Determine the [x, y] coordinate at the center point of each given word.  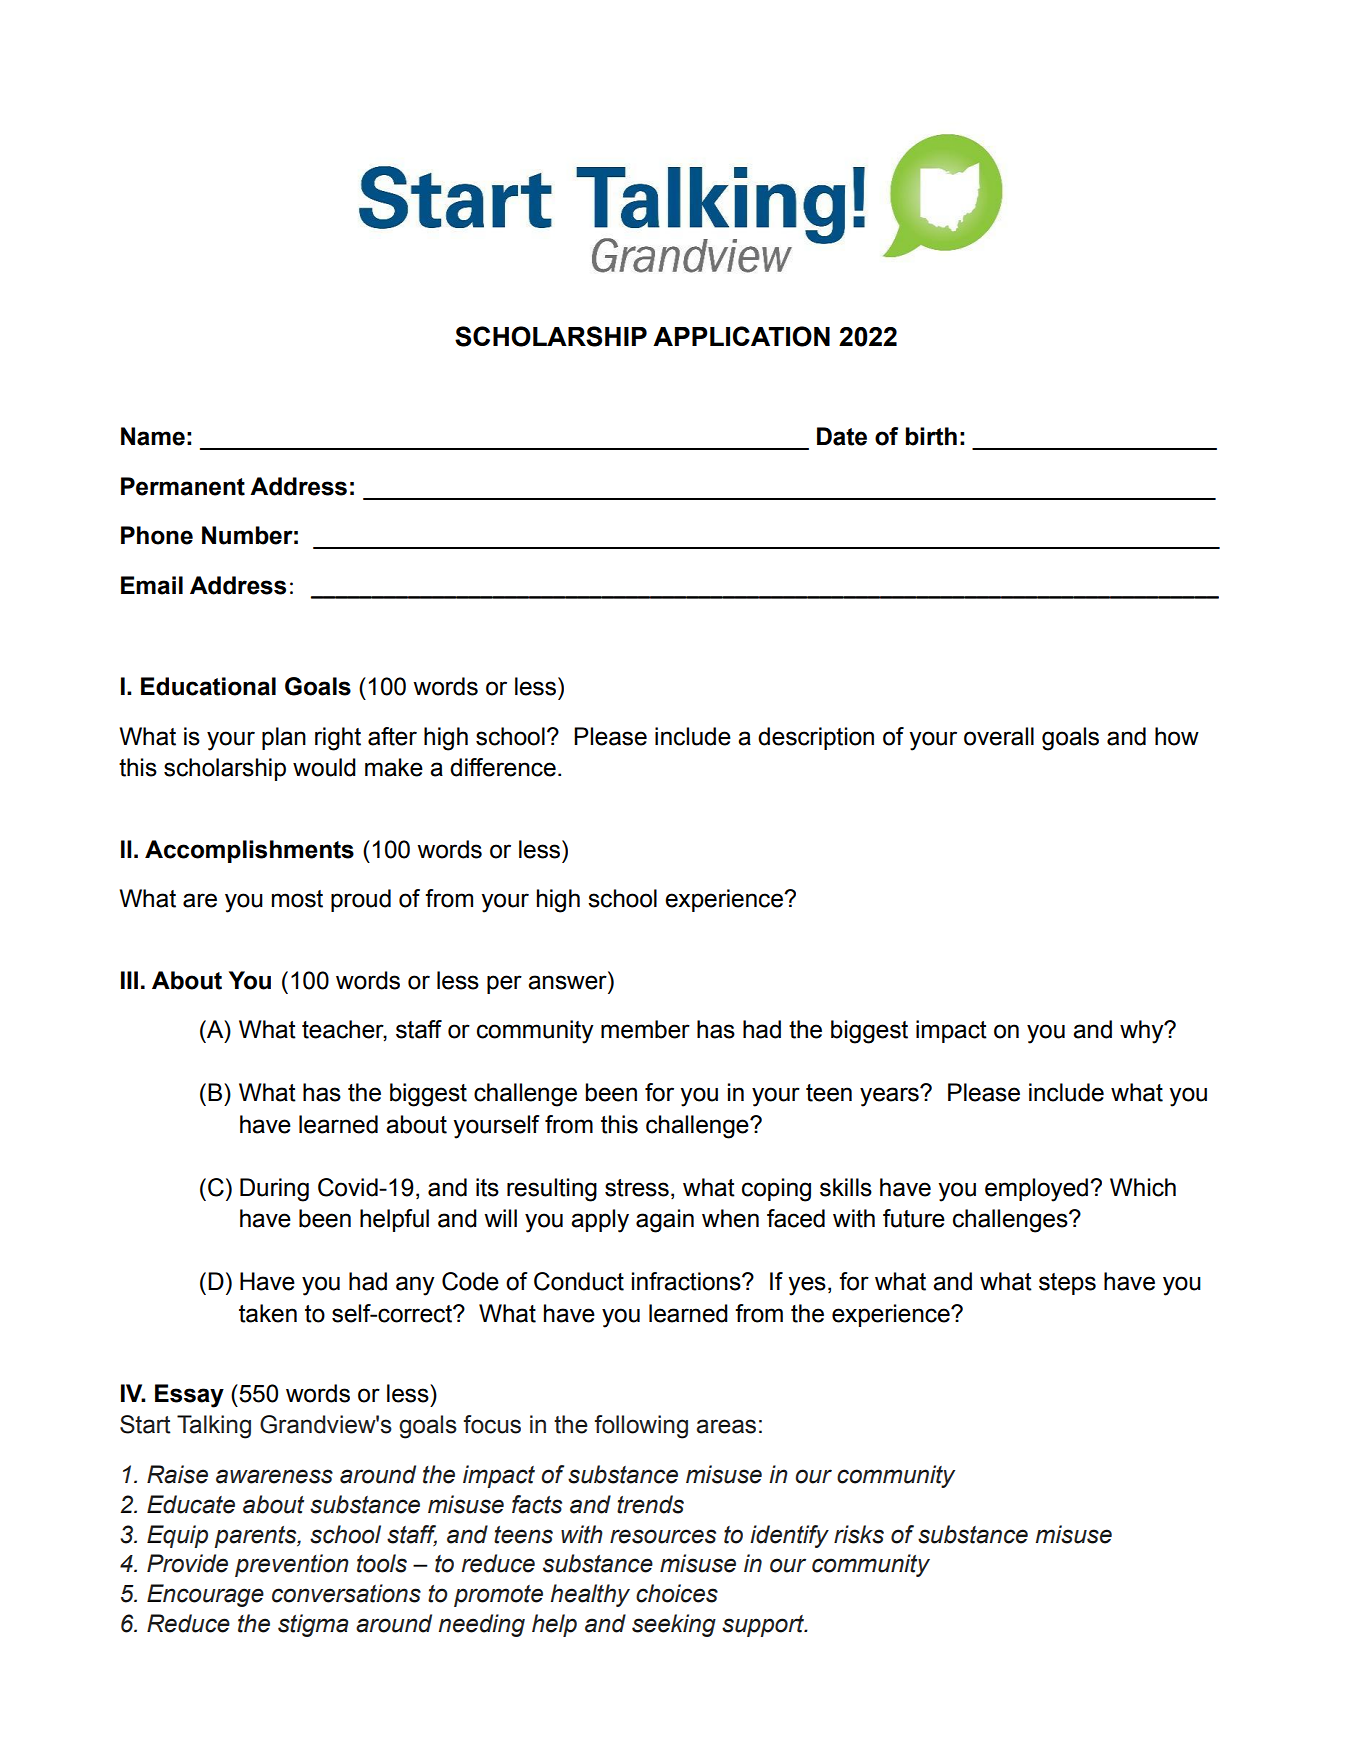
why [1143, 1032]
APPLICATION [741, 336]
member [645, 1029]
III [129, 980]
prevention [292, 1565]
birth [931, 436]
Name [153, 436]
